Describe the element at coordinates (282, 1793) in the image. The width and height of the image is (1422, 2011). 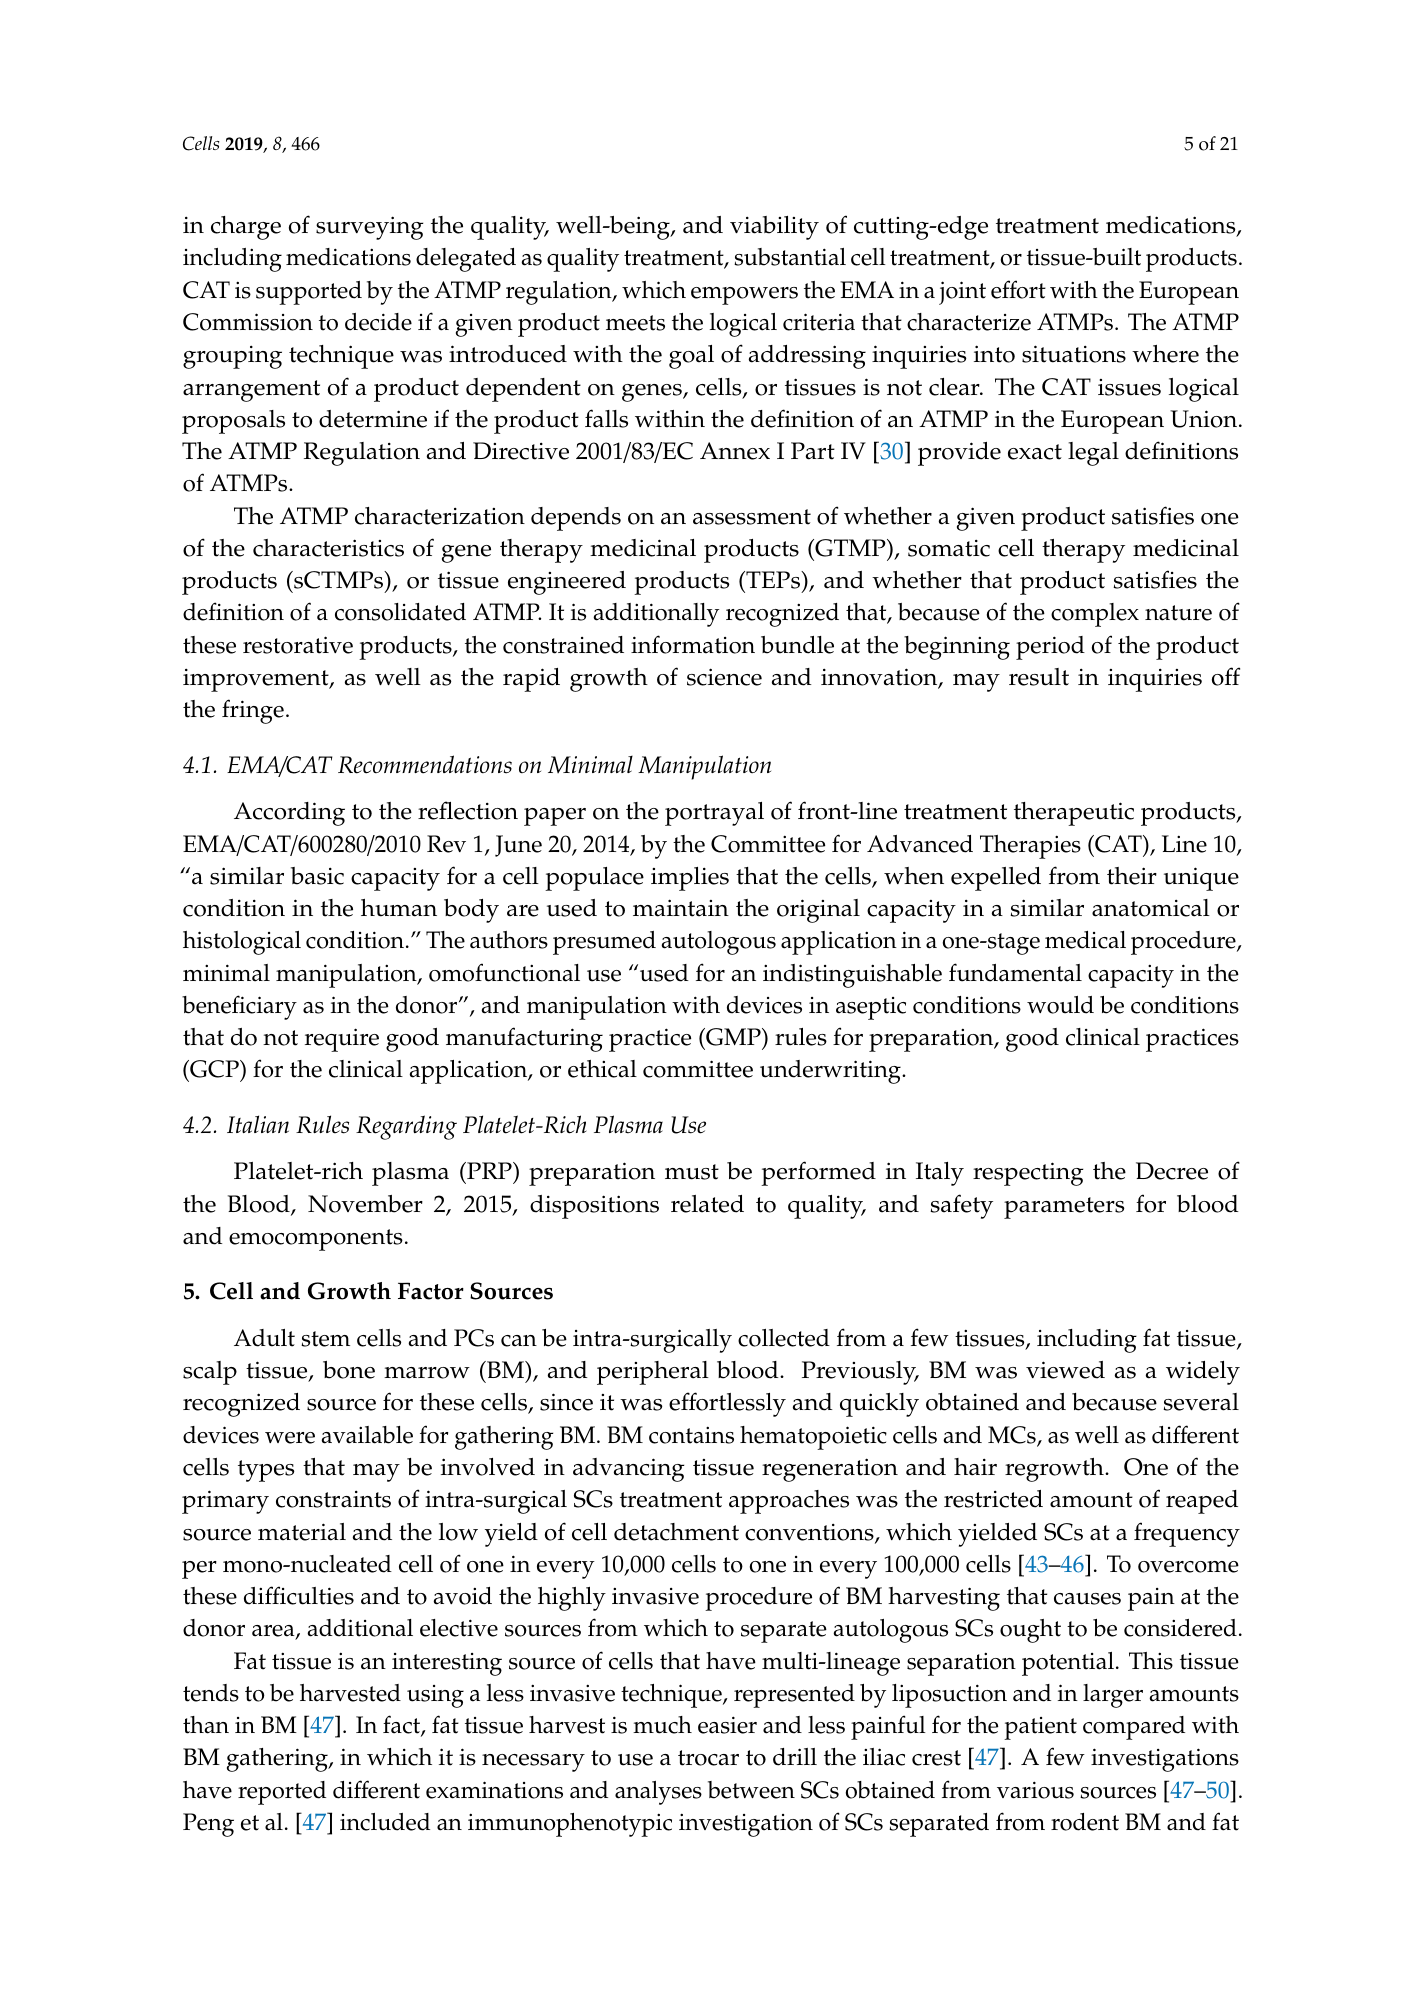
I see `reported` at that location.
